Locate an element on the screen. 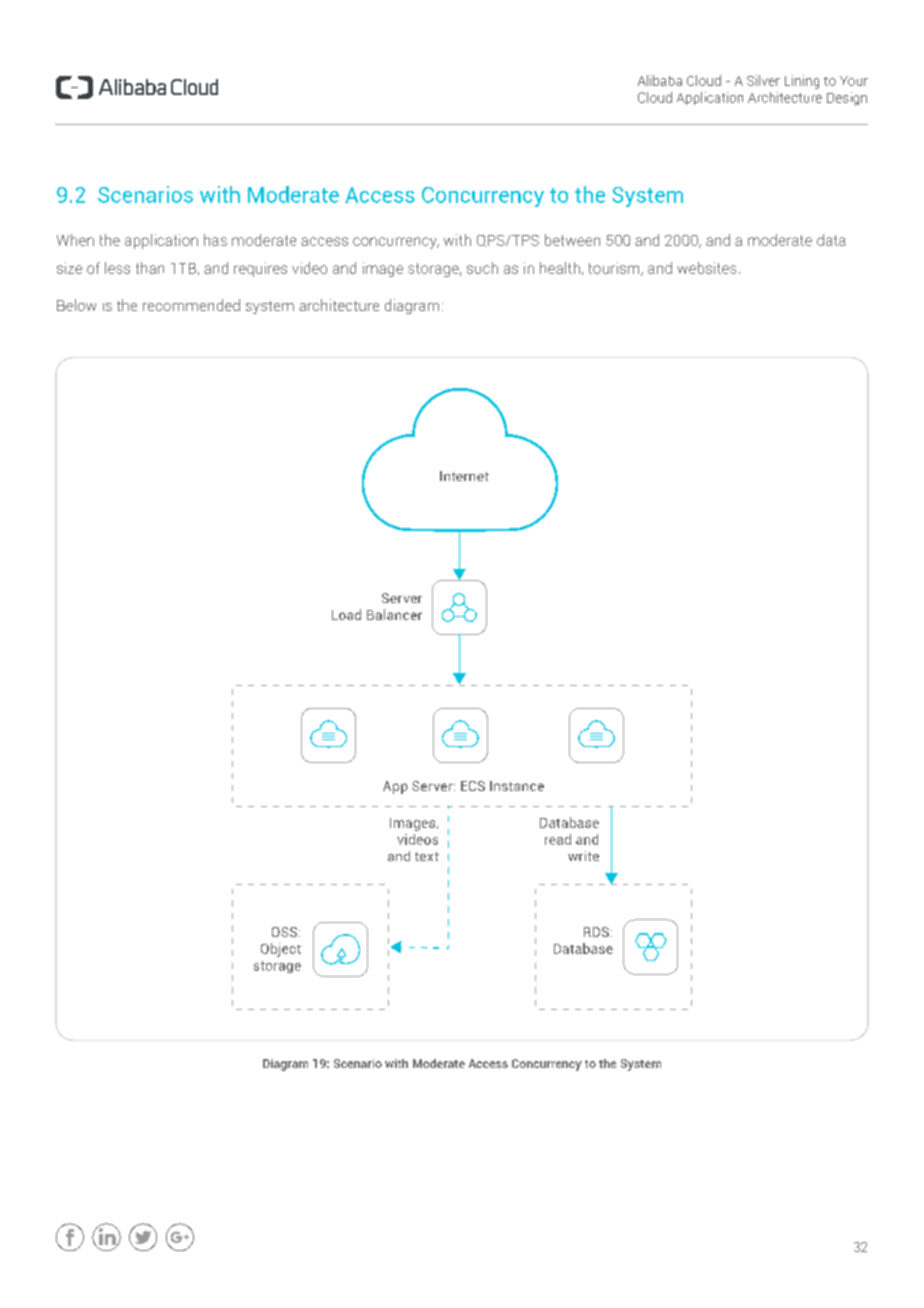 Image resolution: width=924 pixels, height=1308 pixels. Silver is located at coordinates (763, 80).
